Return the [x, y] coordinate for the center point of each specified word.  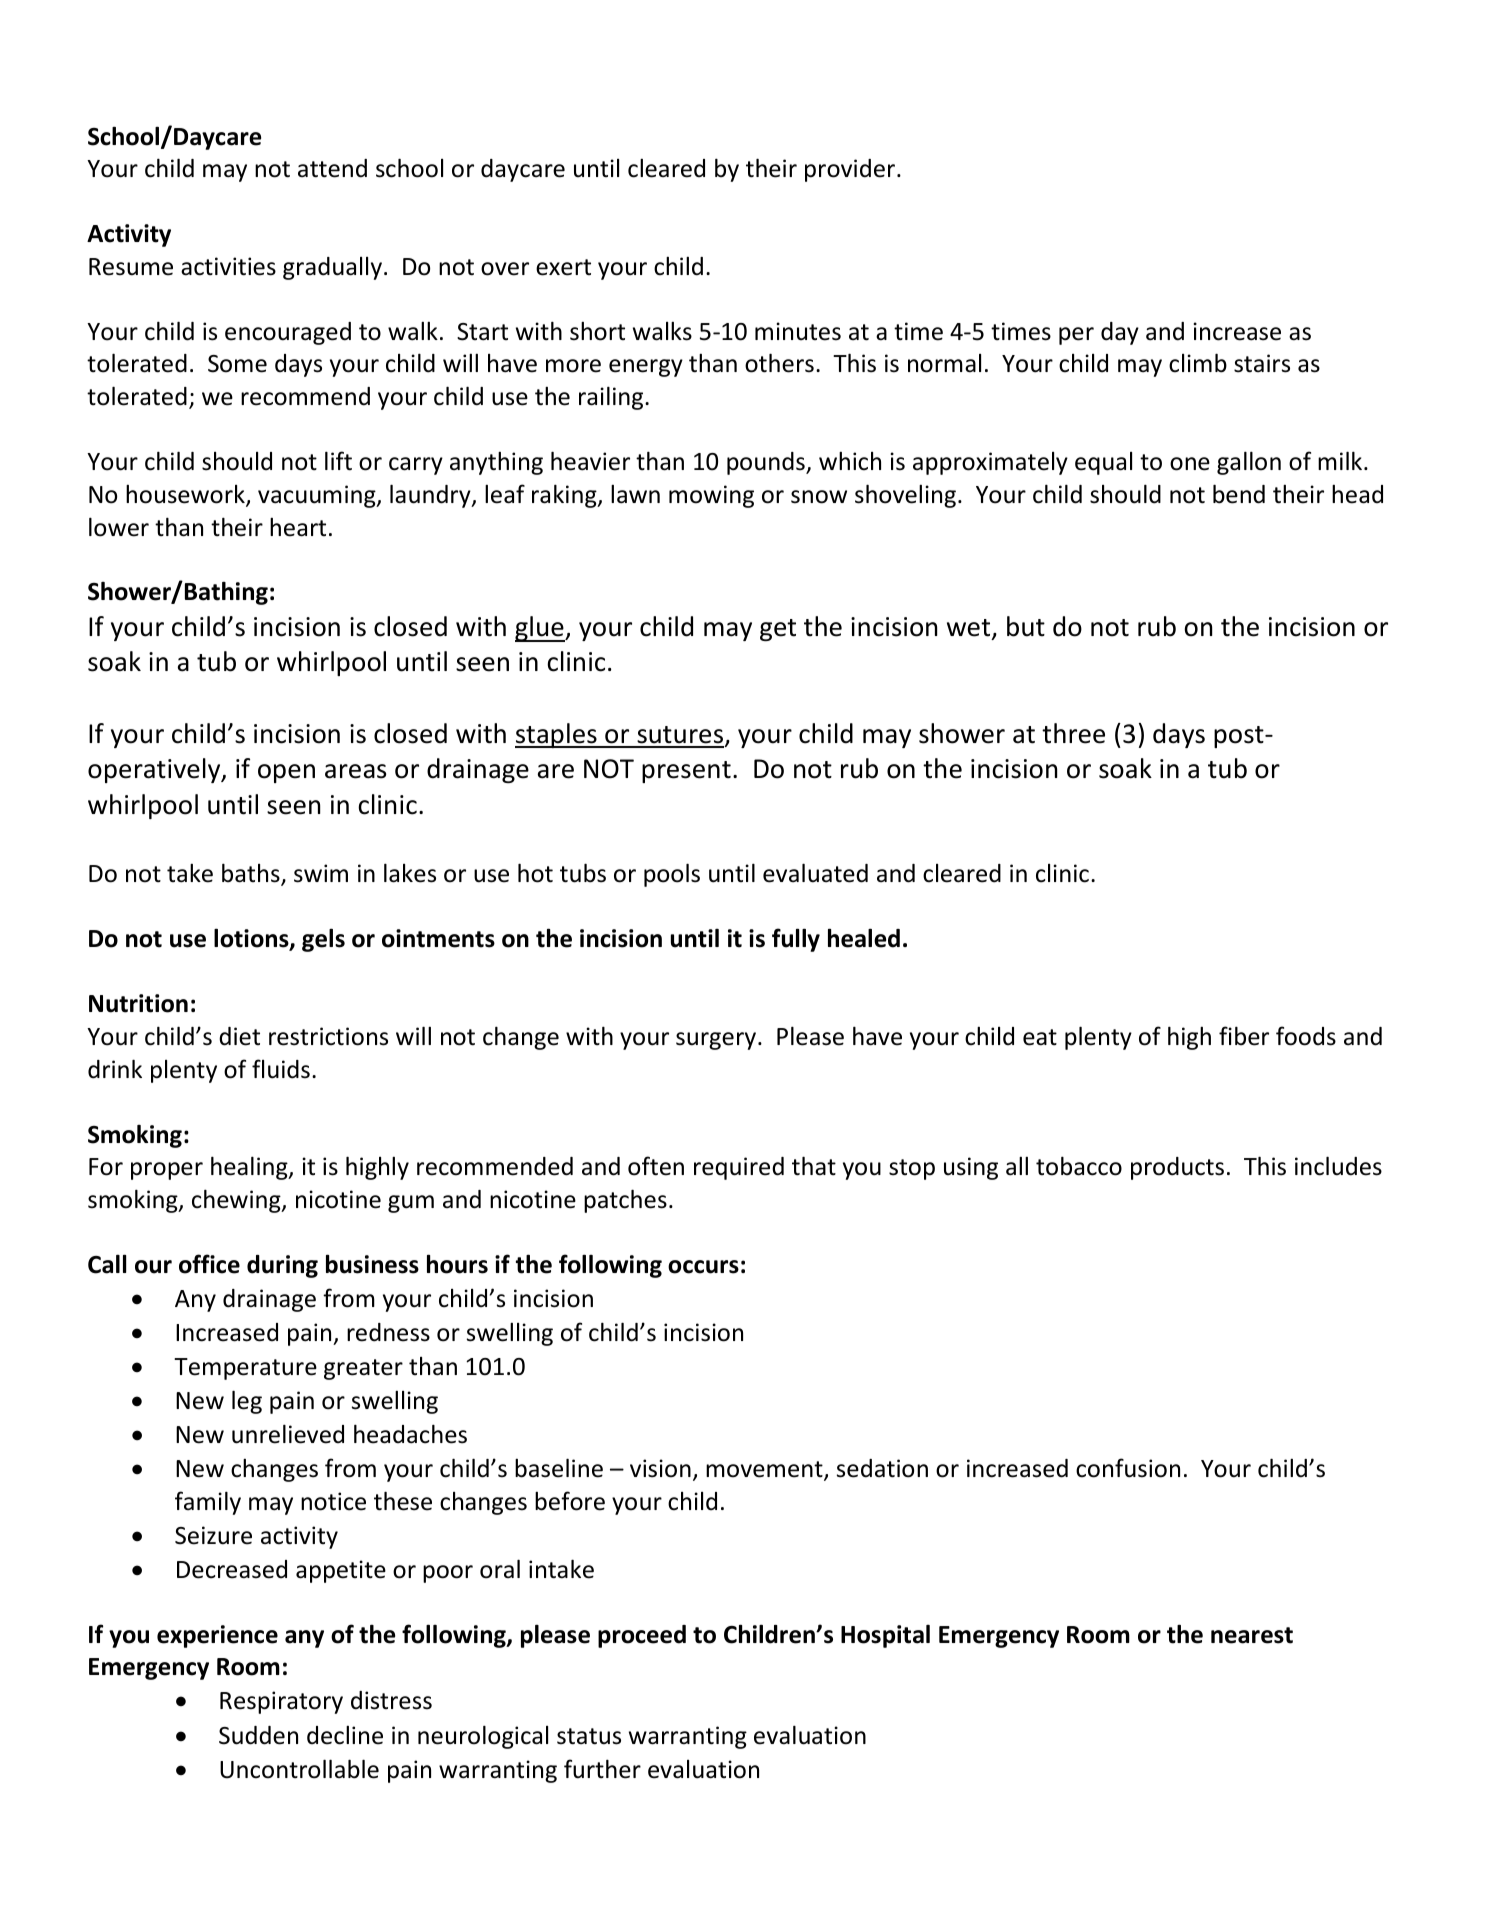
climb [1198, 363]
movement [765, 1470]
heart [298, 527]
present [686, 772]
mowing [711, 496]
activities [228, 266]
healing [250, 1168]
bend [1239, 494]
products [1177, 1168]
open [286, 773]
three [1073, 733]
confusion [1128, 1468]
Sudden [258, 1735]
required [739, 1168]
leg [247, 1402]
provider [851, 170]
